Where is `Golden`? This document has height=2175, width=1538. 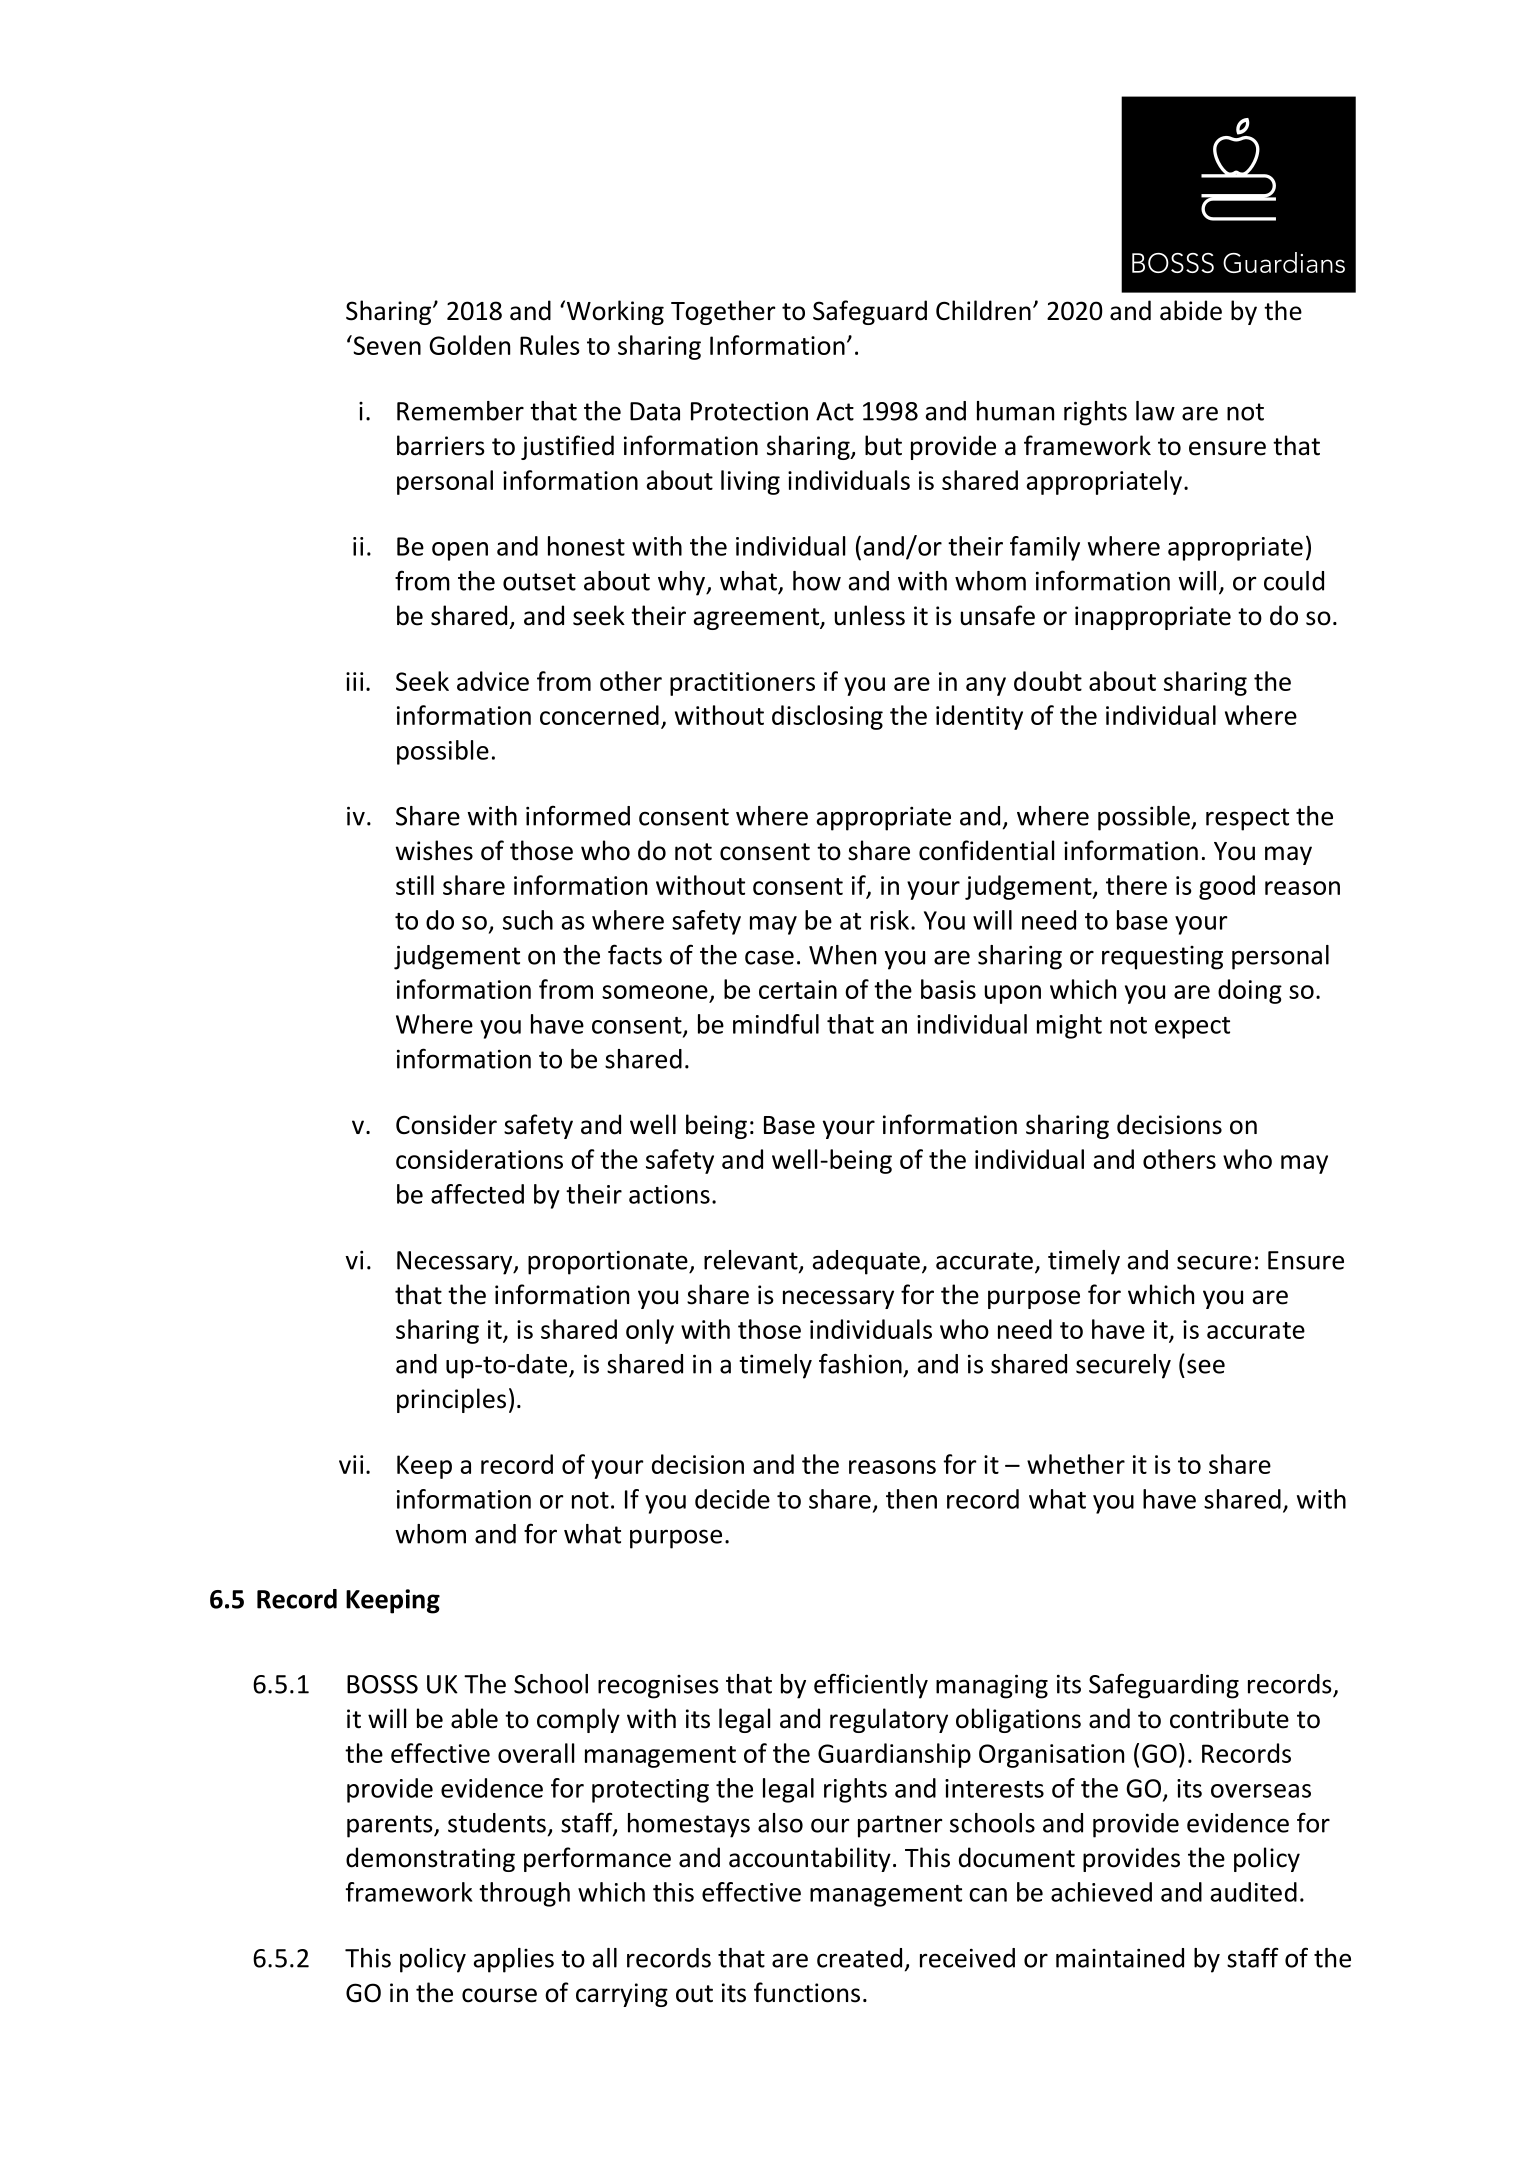 Golden is located at coordinates (469, 345).
